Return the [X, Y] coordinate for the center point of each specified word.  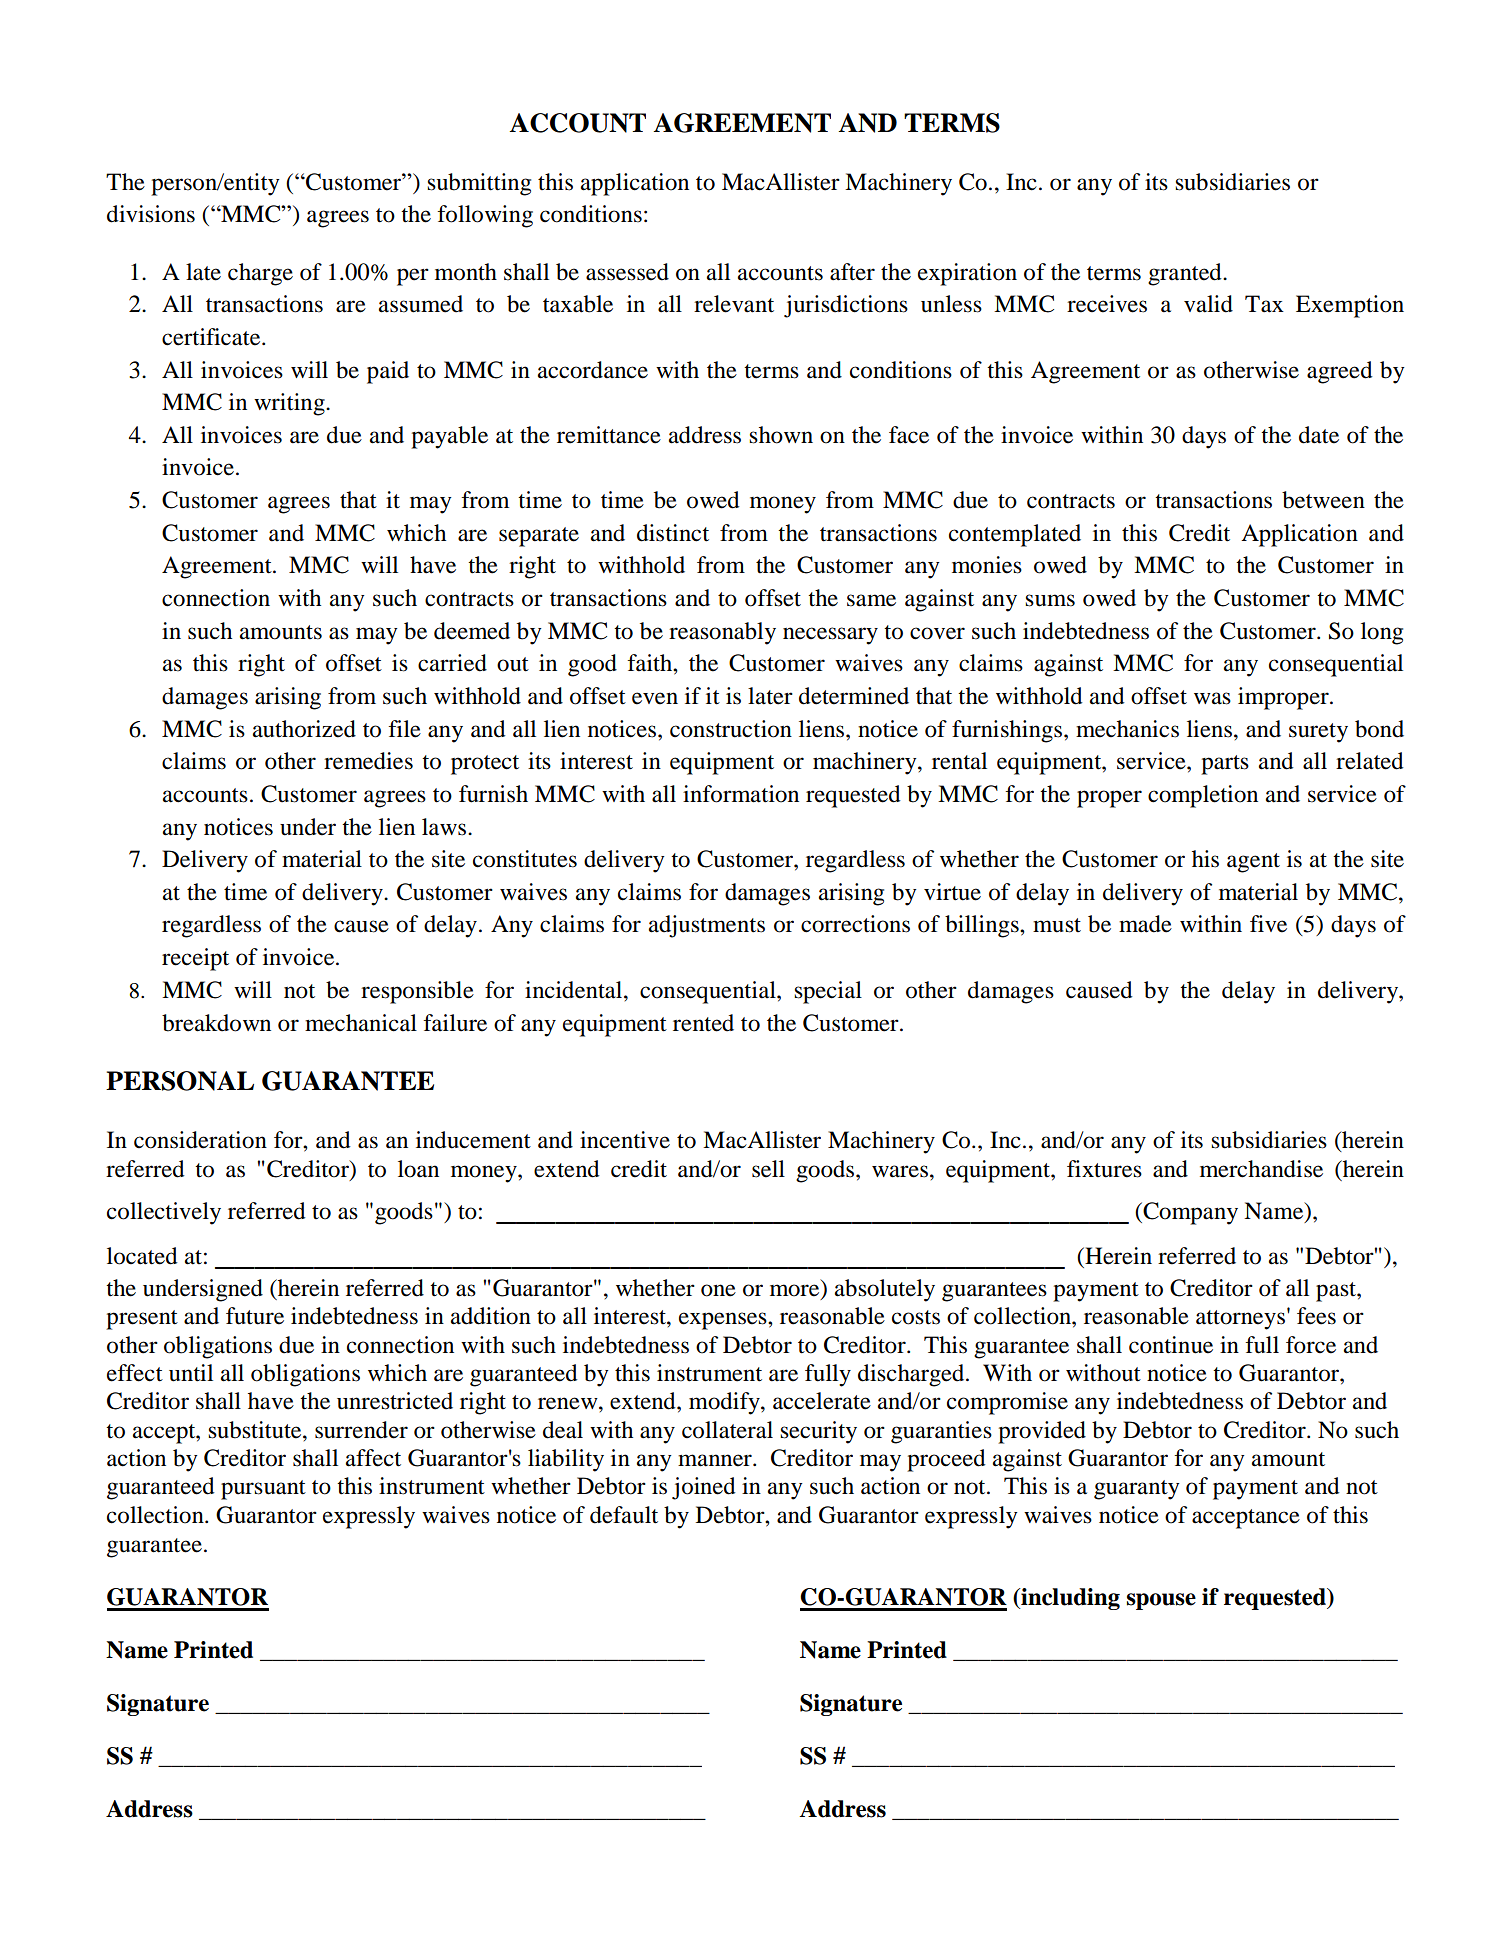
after [852, 272]
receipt [195, 959]
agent [1253, 863]
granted [1186, 274]
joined [704, 1488]
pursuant [263, 1490]
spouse [1161, 1601]
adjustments [707, 926]
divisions [151, 214]
